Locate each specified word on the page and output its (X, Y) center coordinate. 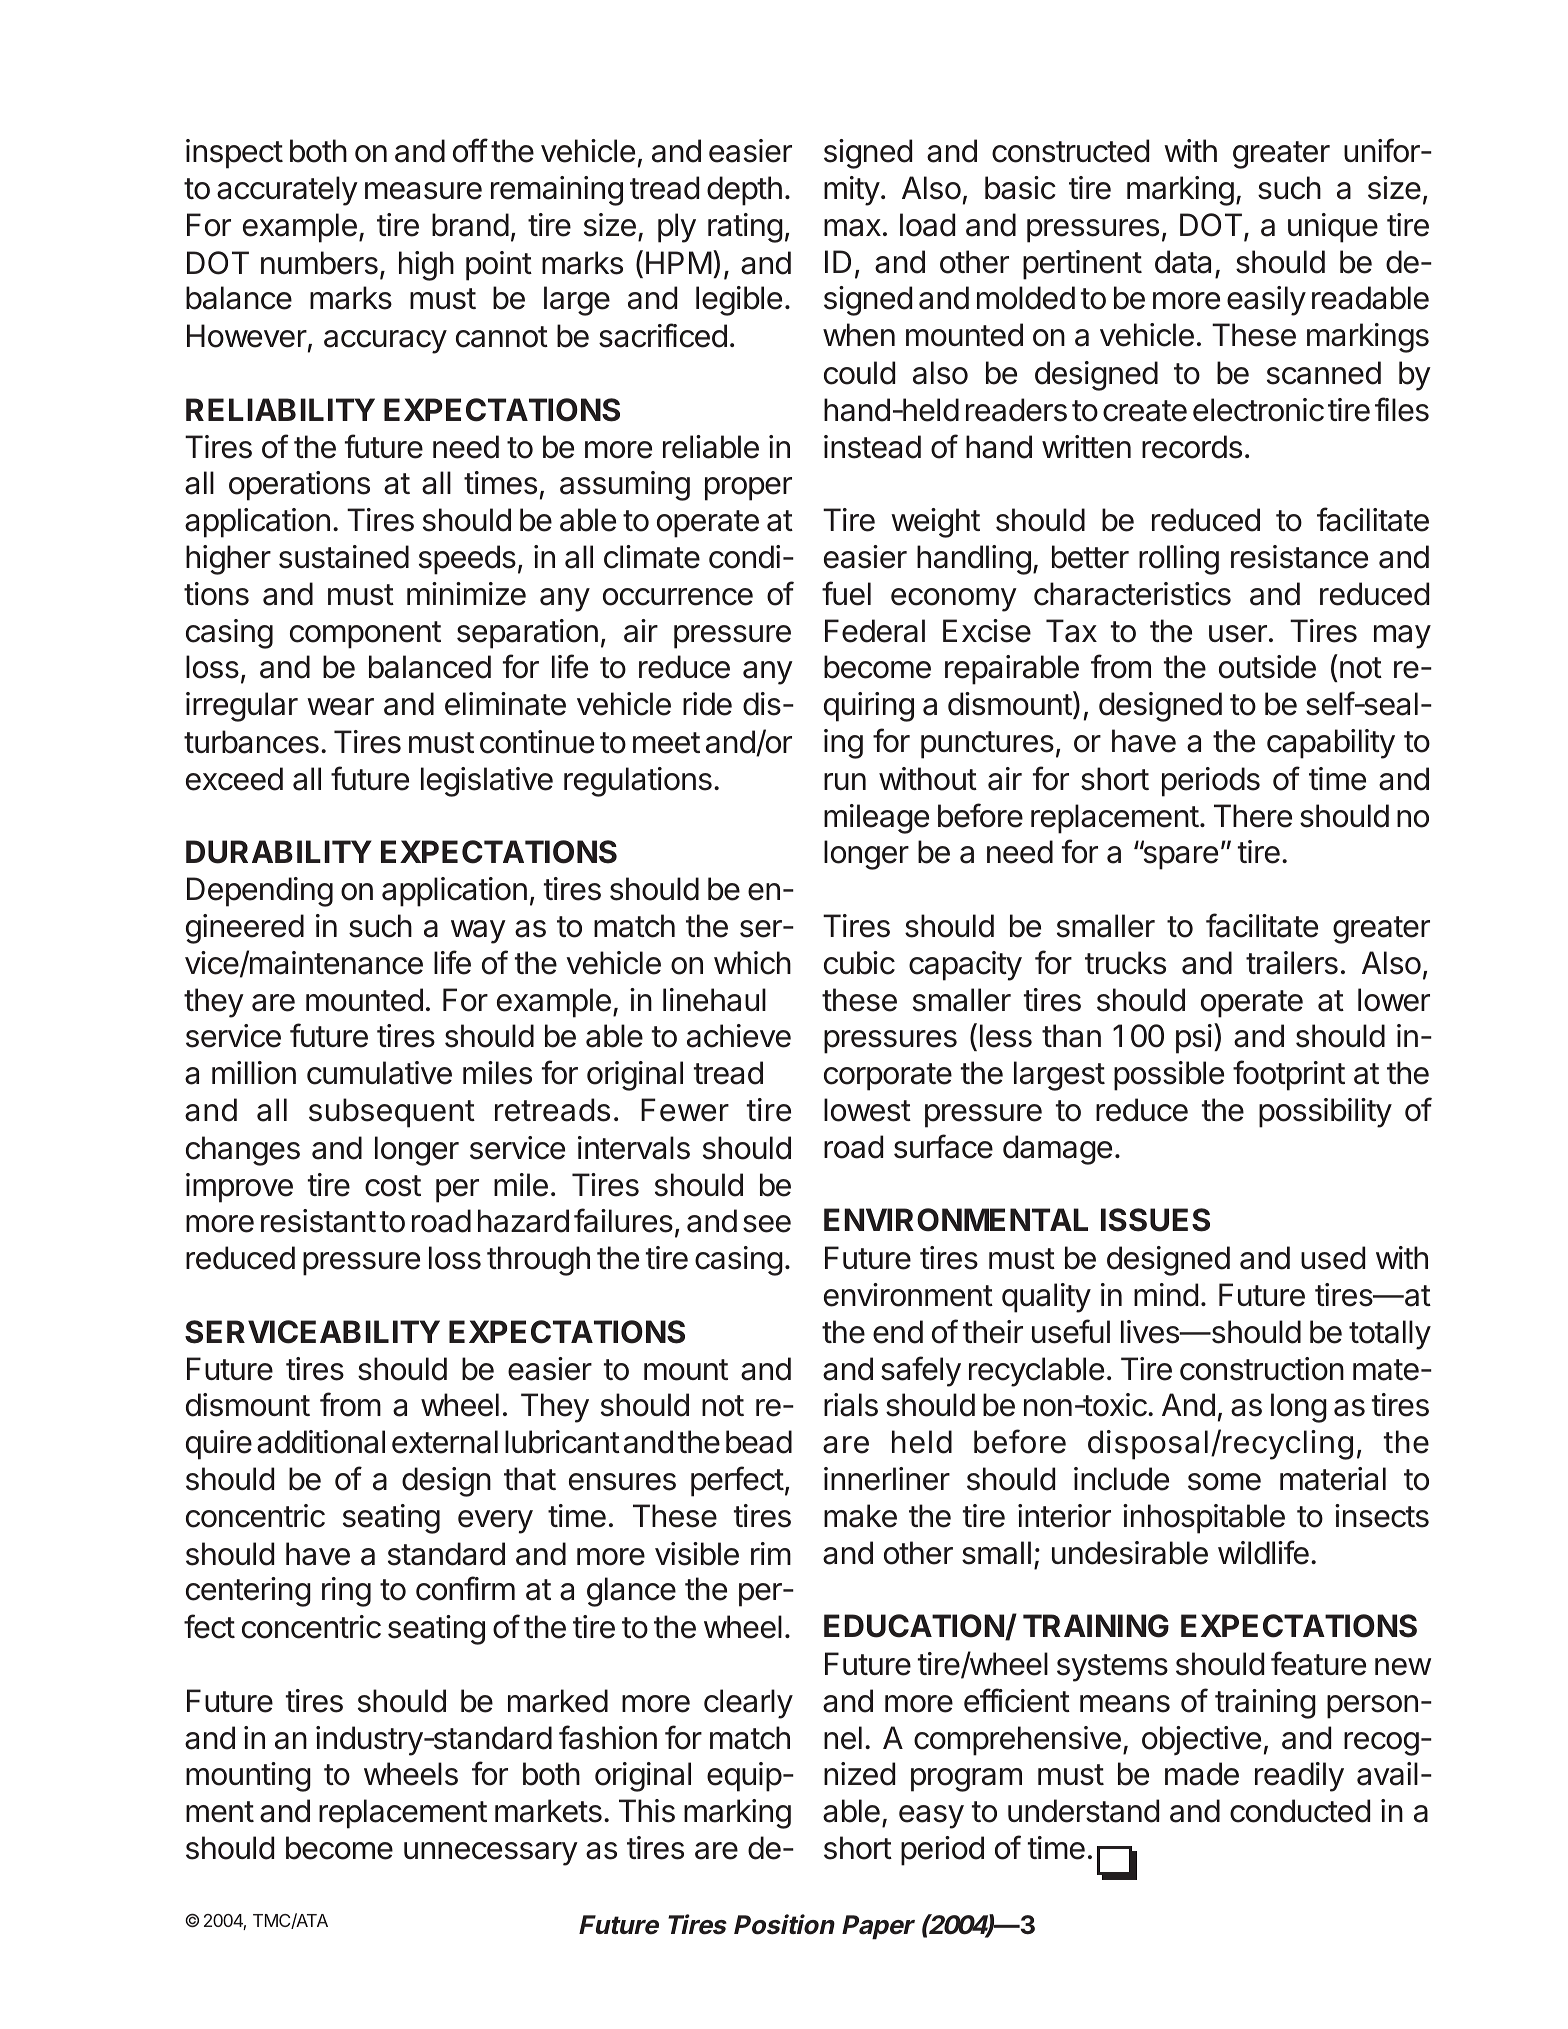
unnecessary (491, 1854)
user (1238, 634)
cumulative (379, 1073)
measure (423, 191)
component (365, 635)
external (445, 1442)
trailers (1292, 963)
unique (1333, 228)
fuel (846, 593)
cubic (859, 963)
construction (1262, 1369)
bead (759, 1442)
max (852, 228)
